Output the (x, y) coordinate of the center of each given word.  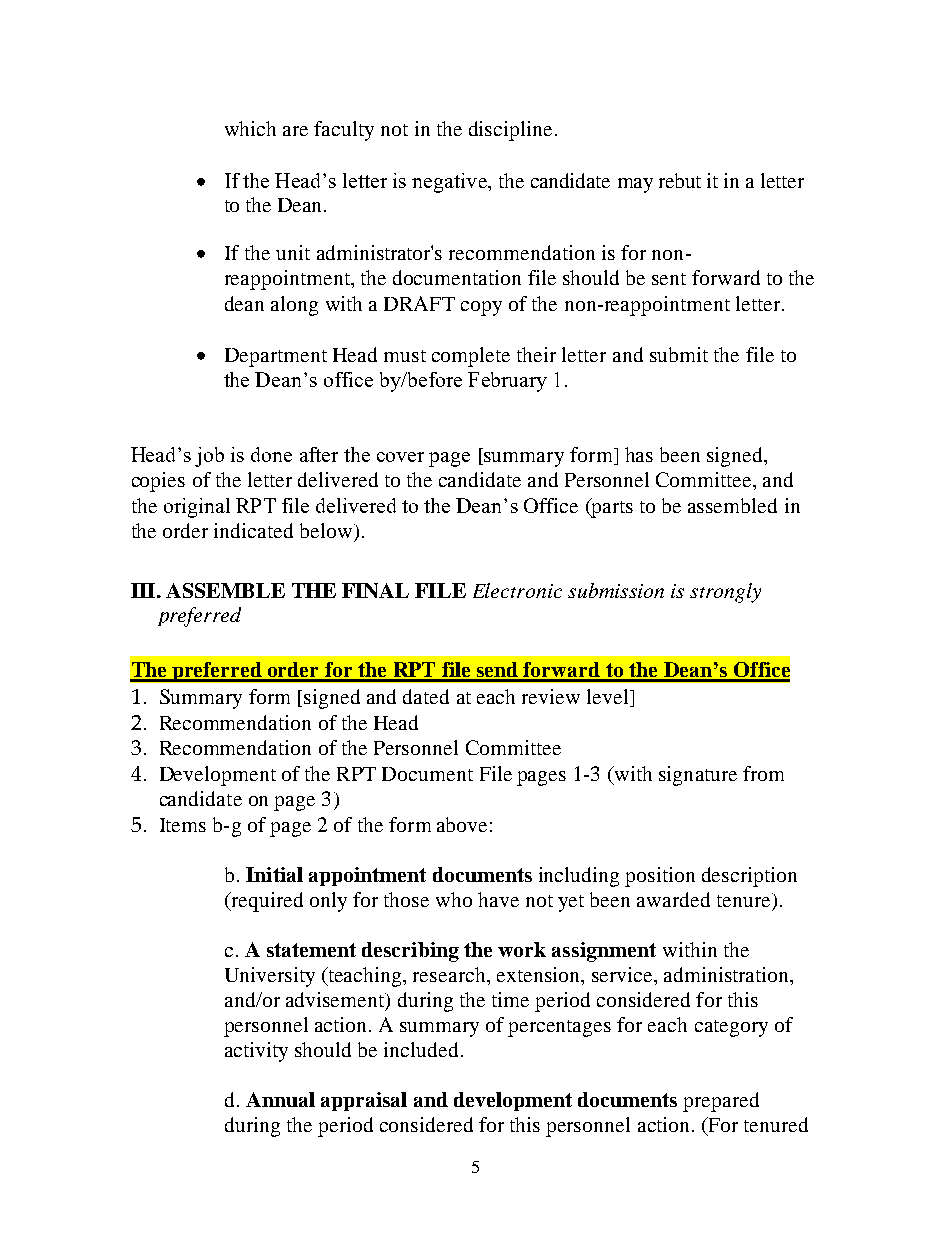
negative (450, 183)
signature (698, 776)
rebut (680, 180)
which (250, 128)
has (639, 454)
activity (256, 1052)
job (209, 457)
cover (400, 457)
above (462, 824)
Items (183, 825)
